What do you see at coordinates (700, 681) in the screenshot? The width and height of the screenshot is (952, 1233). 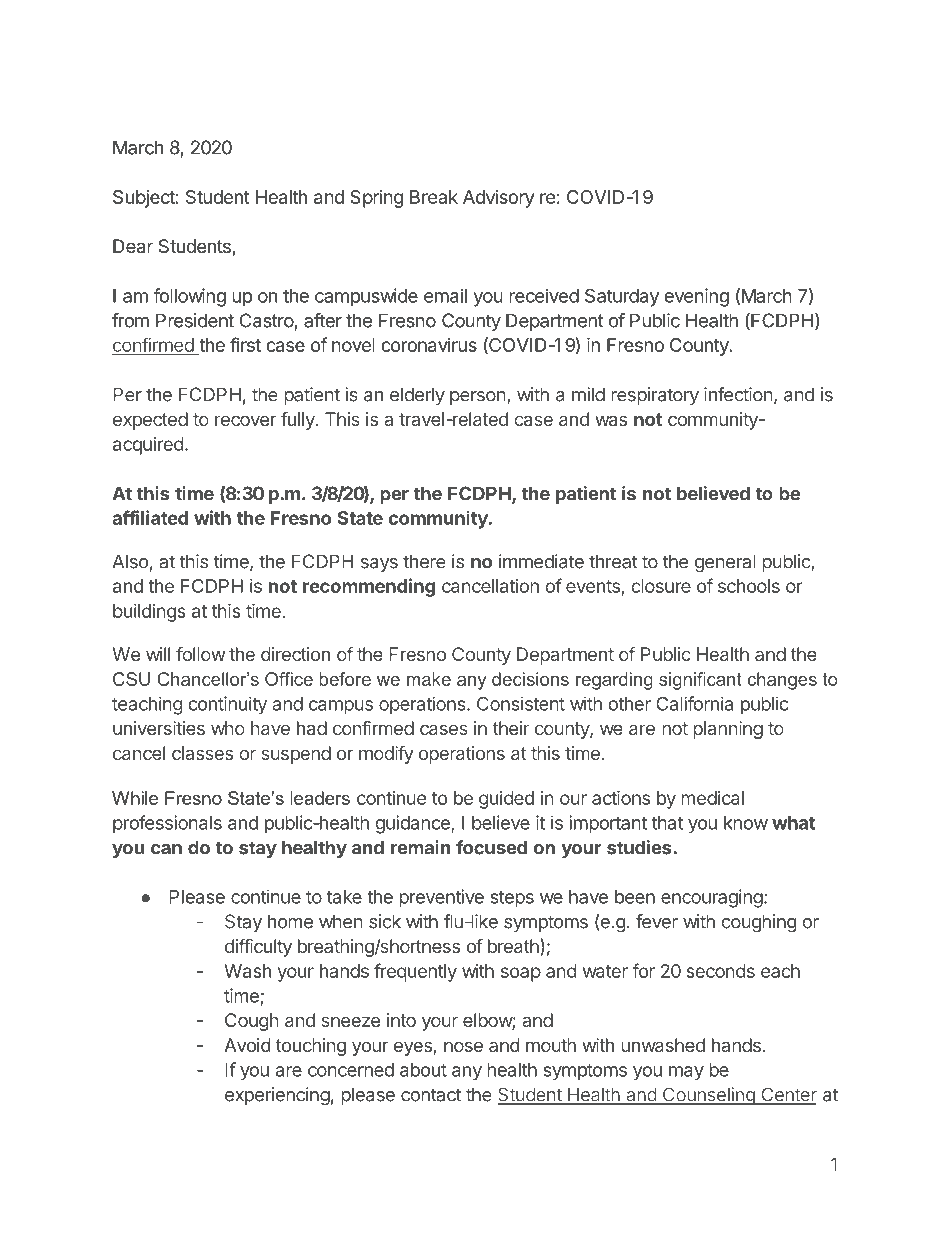 I see `significant` at bounding box center [700, 681].
